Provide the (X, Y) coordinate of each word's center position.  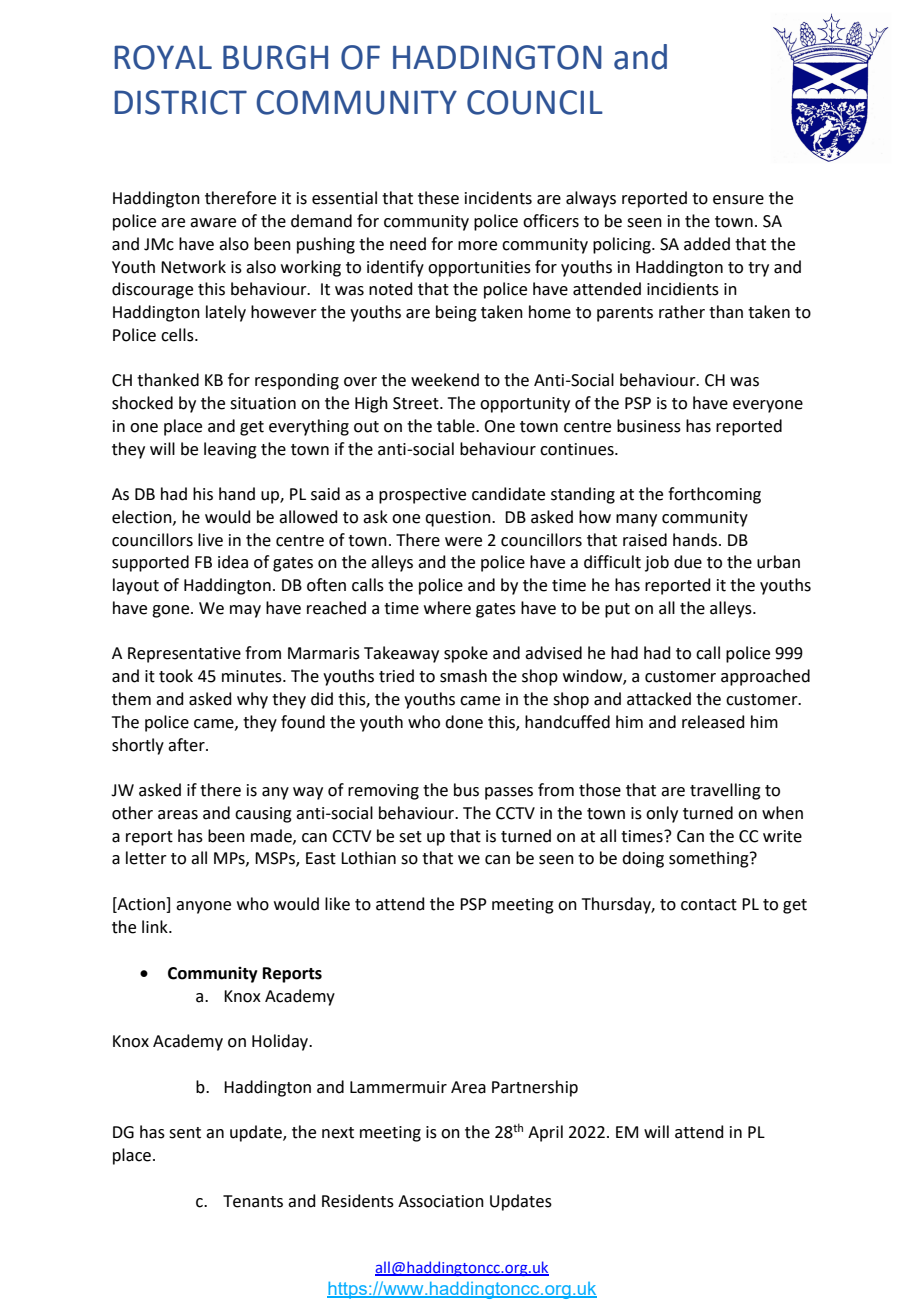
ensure (738, 200)
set (410, 837)
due (688, 562)
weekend (445, 380)
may (245, 611)
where (447, 608)
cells (178, 335)
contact (709, 905)
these (438, 198)
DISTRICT (181, 102)
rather (682, 312)
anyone (203, 907)
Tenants (253, 1201)
